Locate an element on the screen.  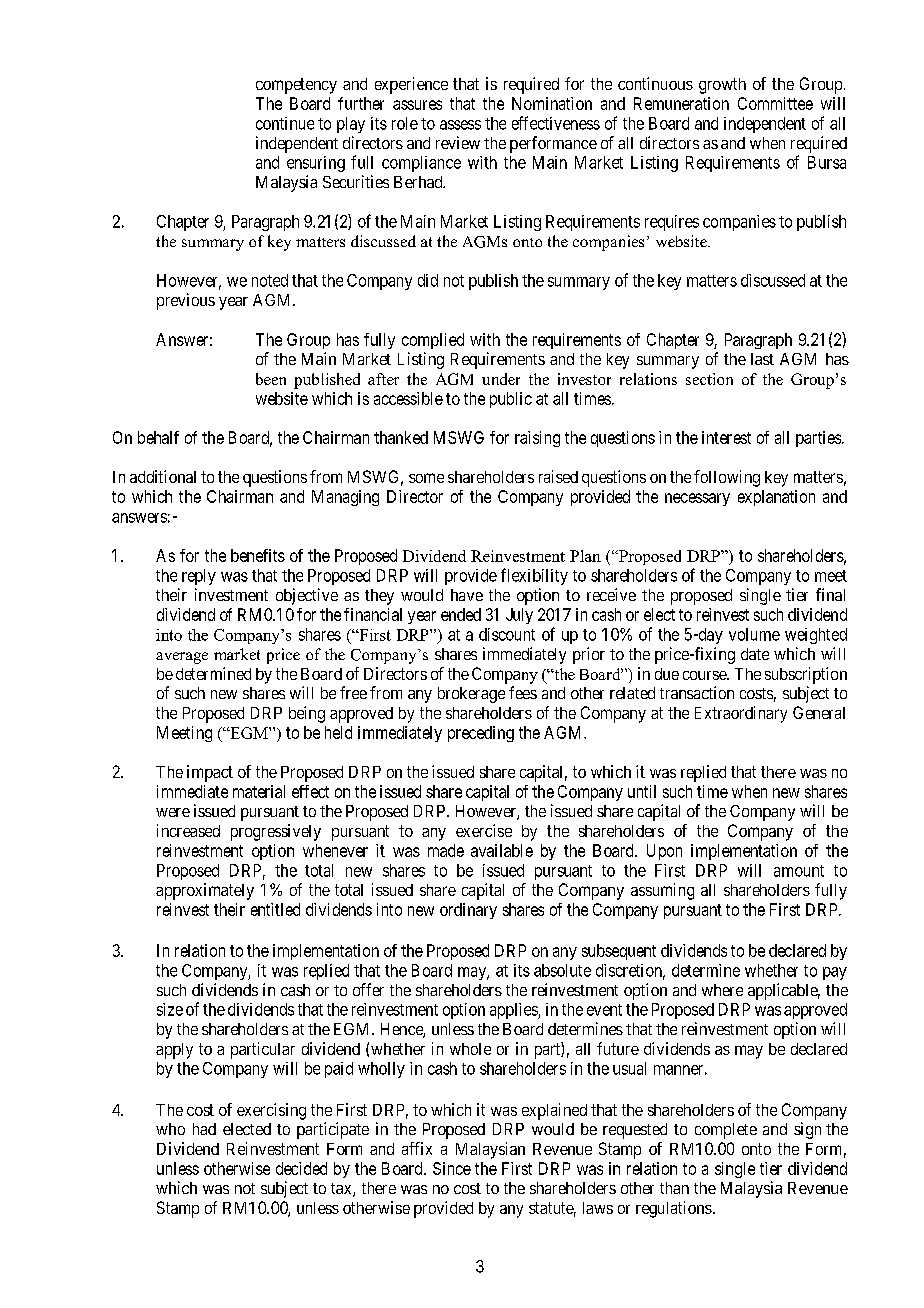
Committee is located at coordinates (775, 103).
